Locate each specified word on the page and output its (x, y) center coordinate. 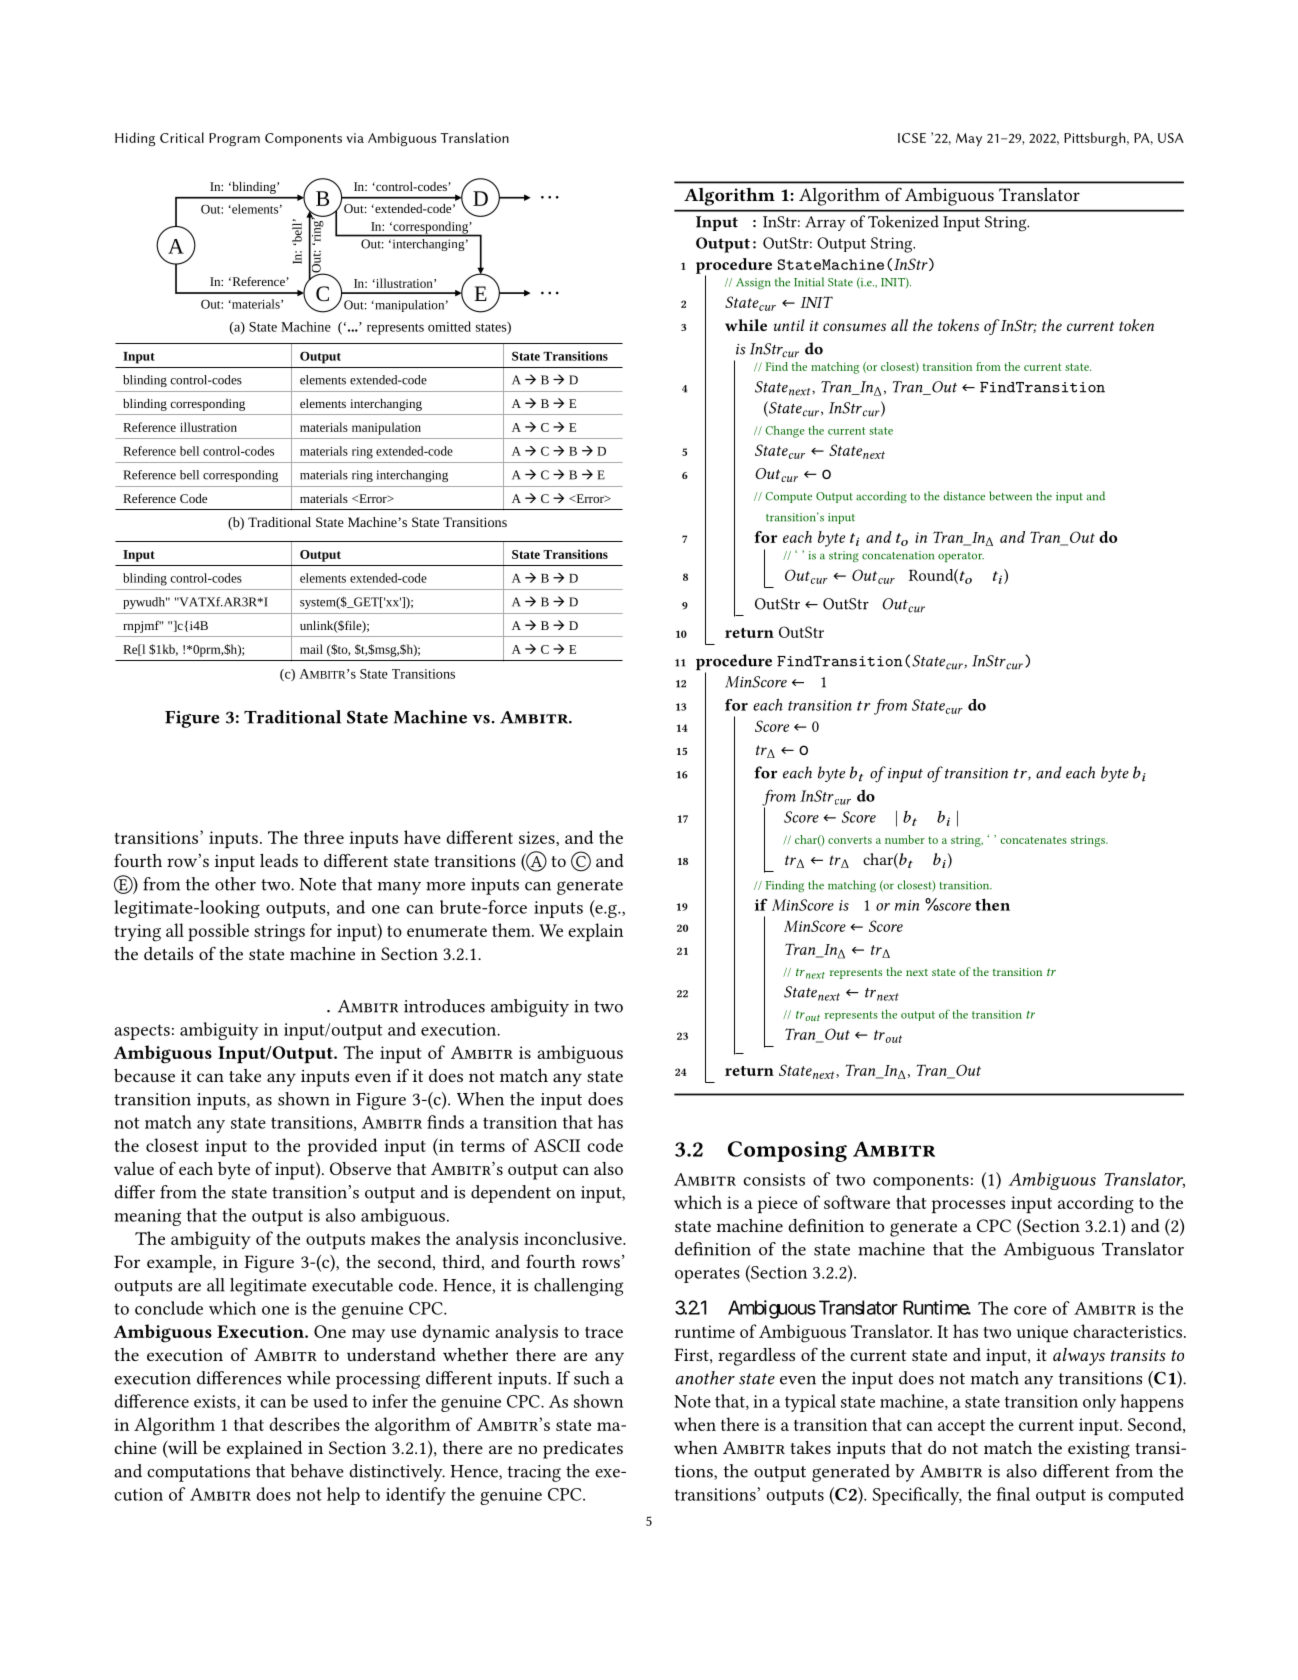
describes (304, 1424)
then (992, 904)
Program (234, 140)
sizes (538, 838)
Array (825, 223)
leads (279, 860)
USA (1171, 138)
